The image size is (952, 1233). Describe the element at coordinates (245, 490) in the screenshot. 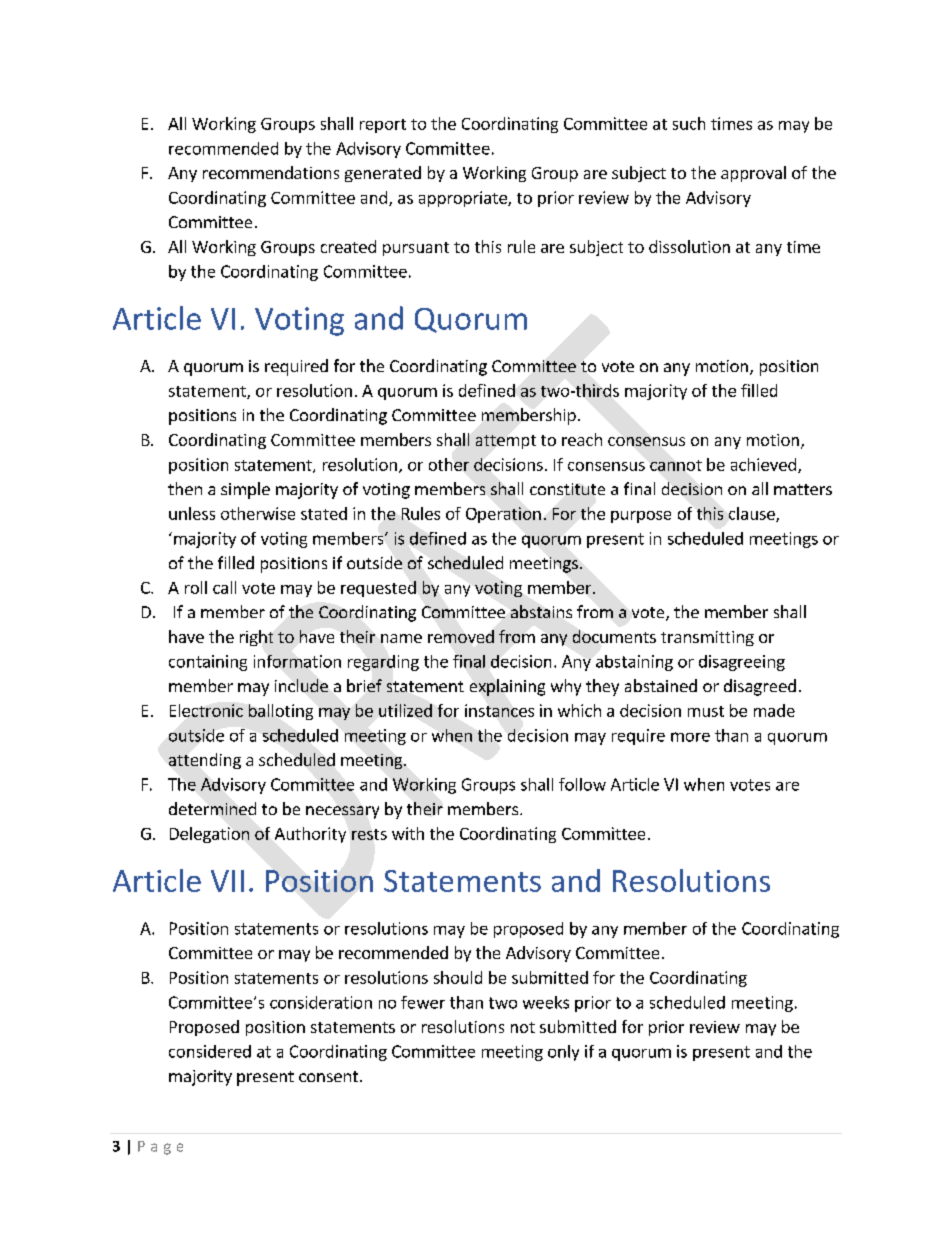

I see `simple` at that location.
